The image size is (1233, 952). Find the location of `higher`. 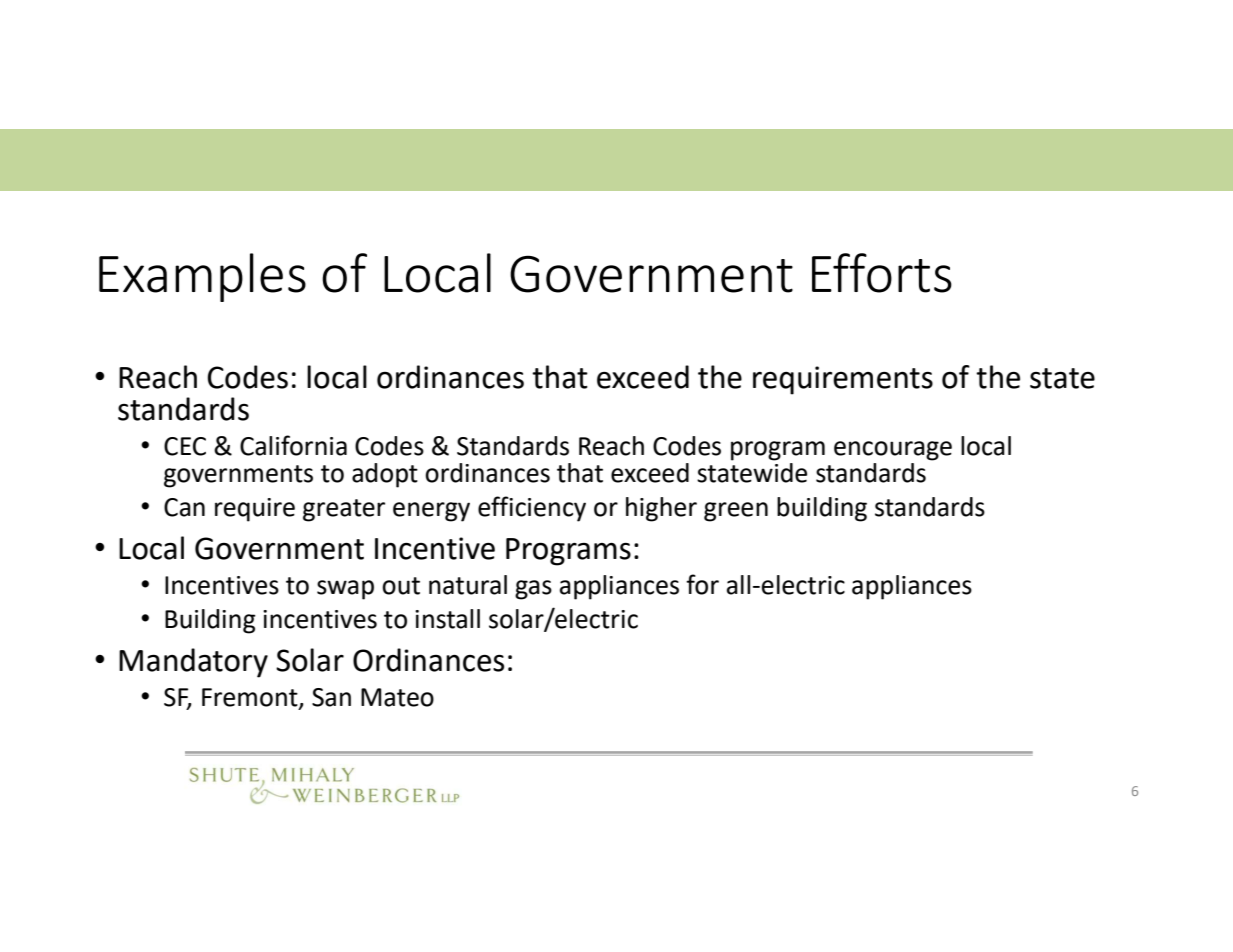

higher is located at coordinates (661, 509).
